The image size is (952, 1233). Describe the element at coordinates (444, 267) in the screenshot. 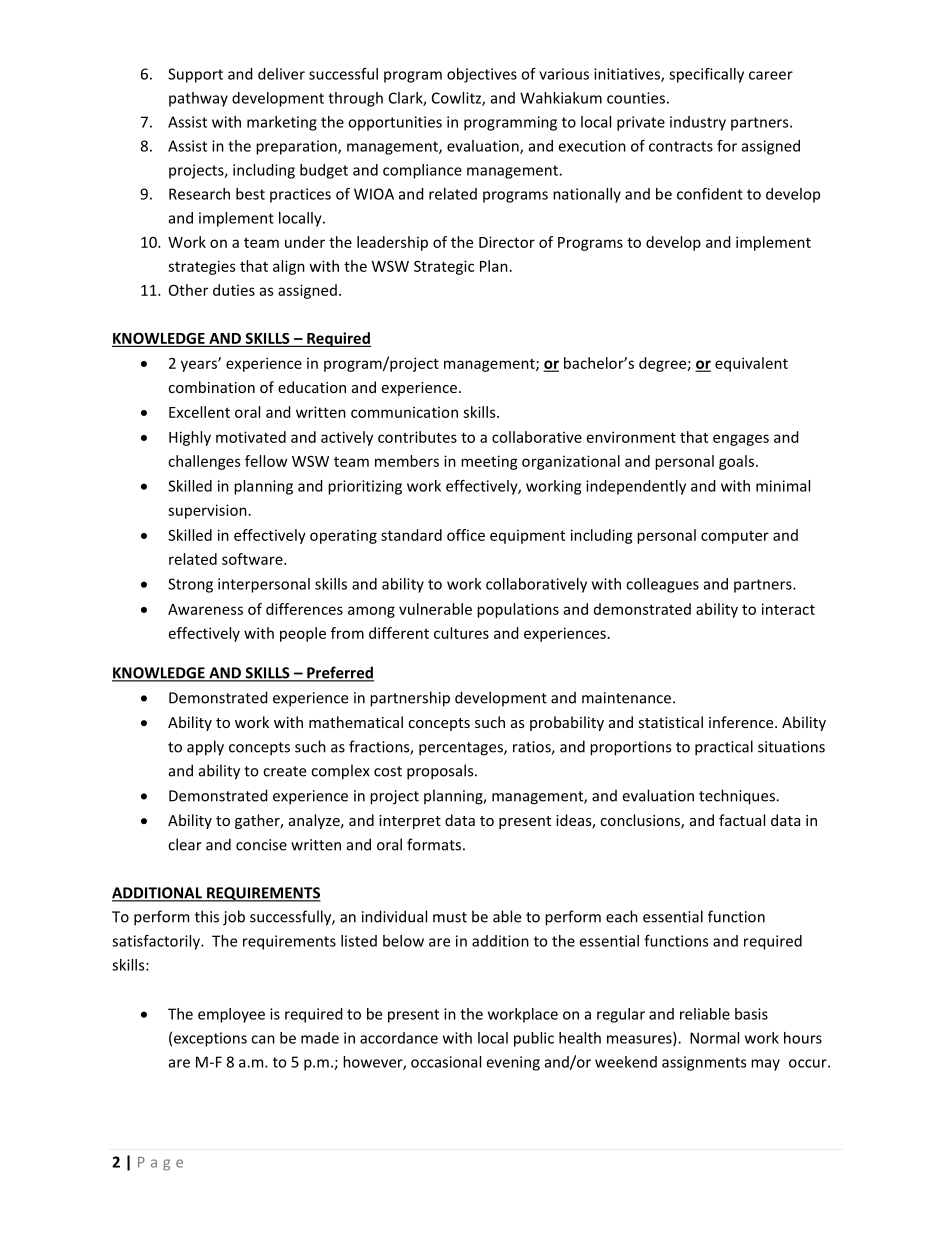

I see `Strategic` at that location.
